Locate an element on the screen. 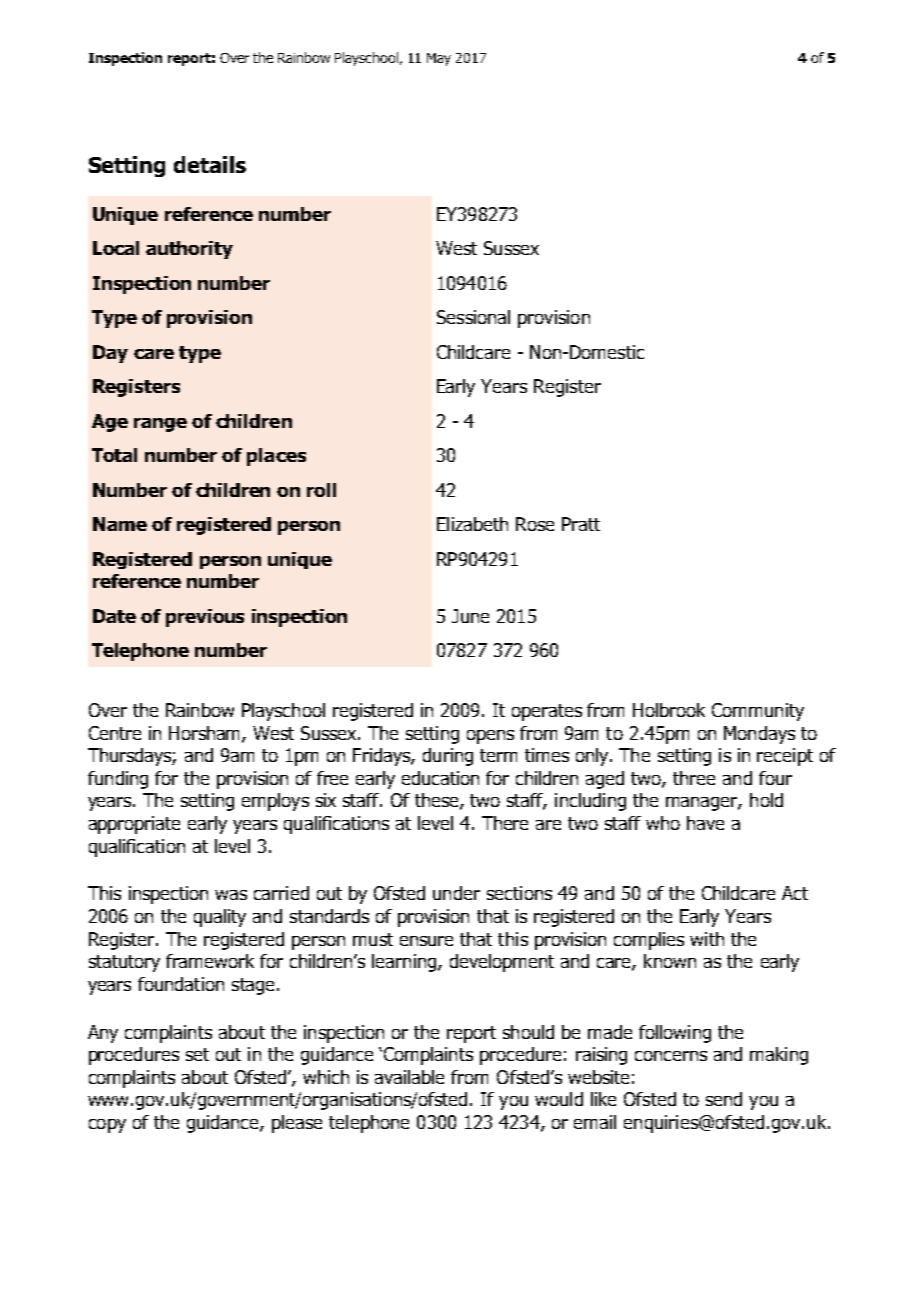  places is located at coordinates (276, 457).
